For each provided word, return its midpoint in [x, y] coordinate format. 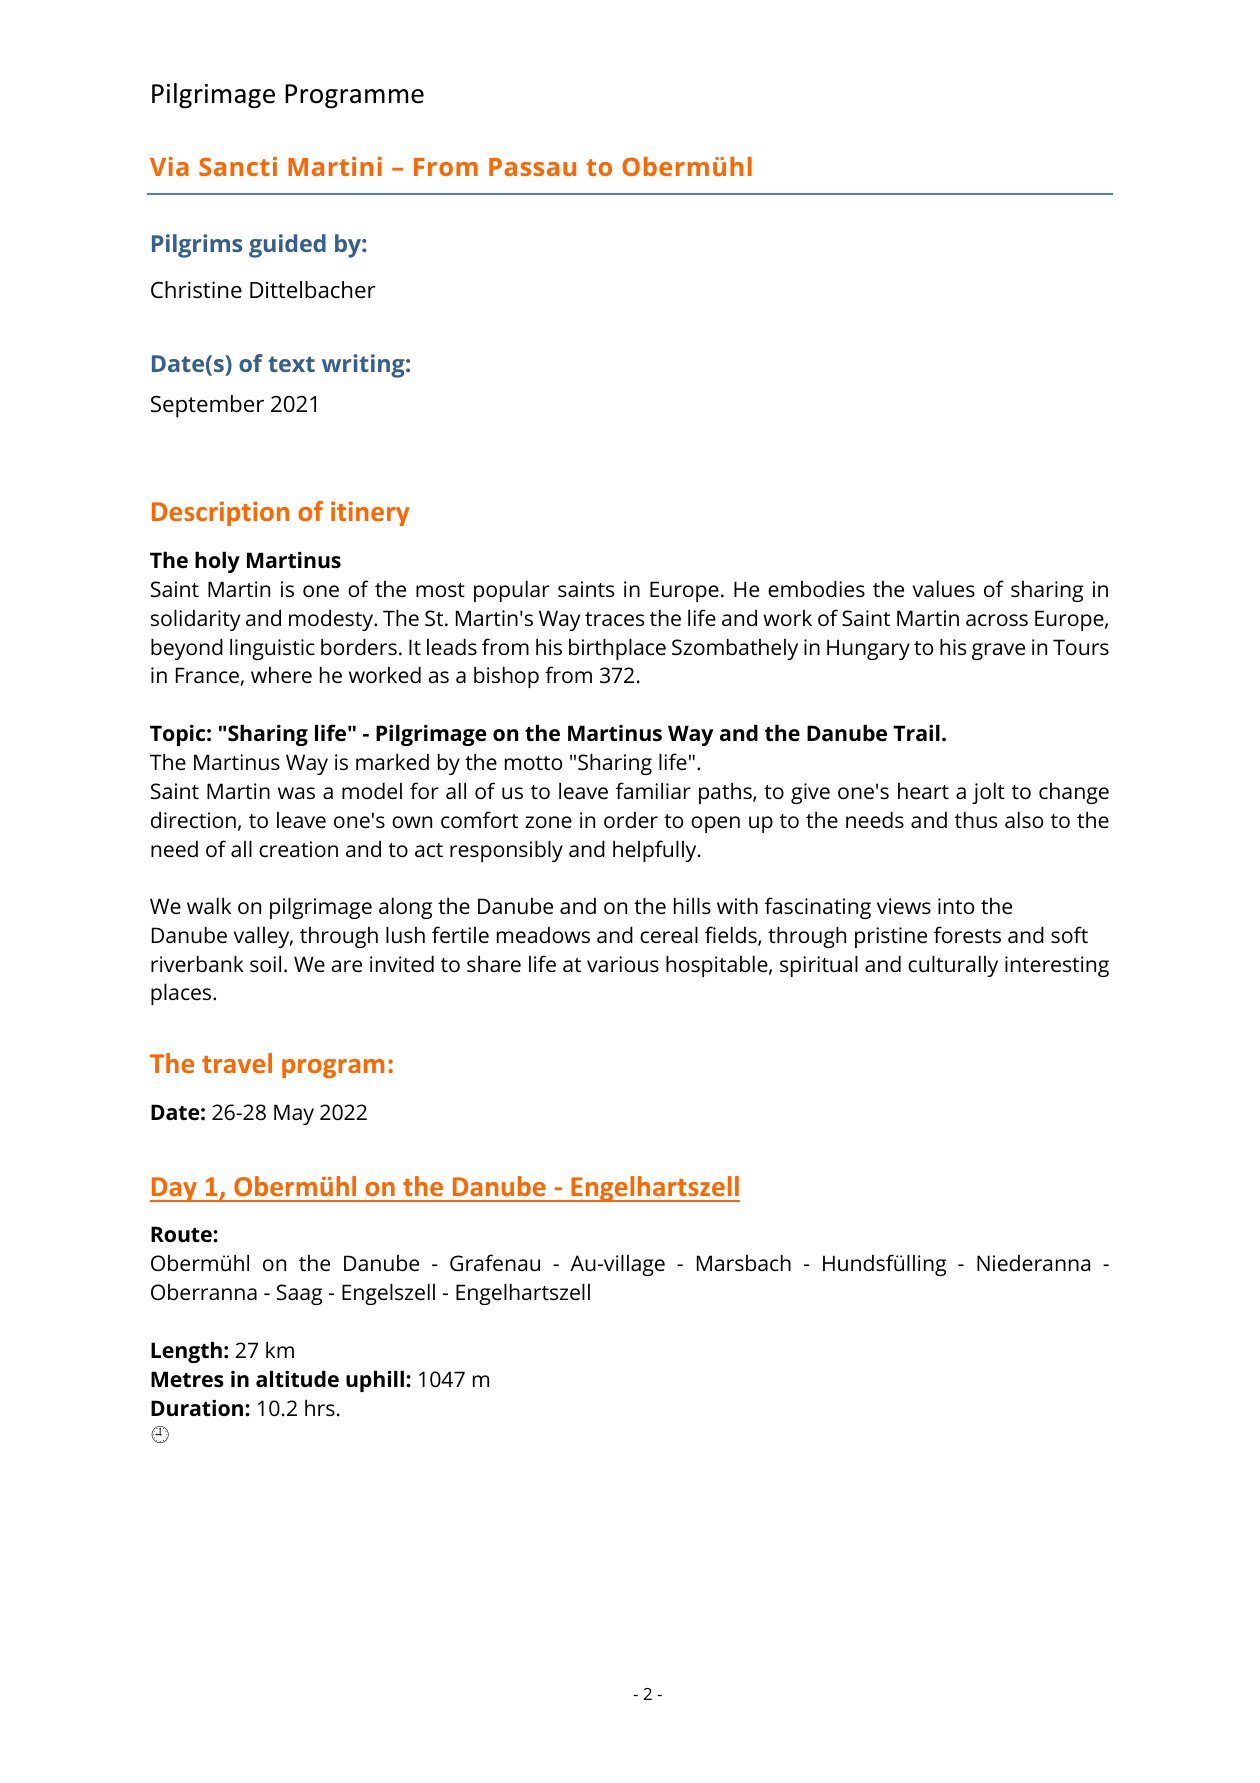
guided [287, 246]
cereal [669, 934]
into [956, 906]
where [281, 674]
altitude [297, 1378]
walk [209, 905]
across [997, 620]
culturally [953, 966]
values [944, 588]
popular [512, 591]
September [207, 406]
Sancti [238, 166]
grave [998, 651]
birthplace [617, 649]
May [294, 1114]
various [623, 964]
